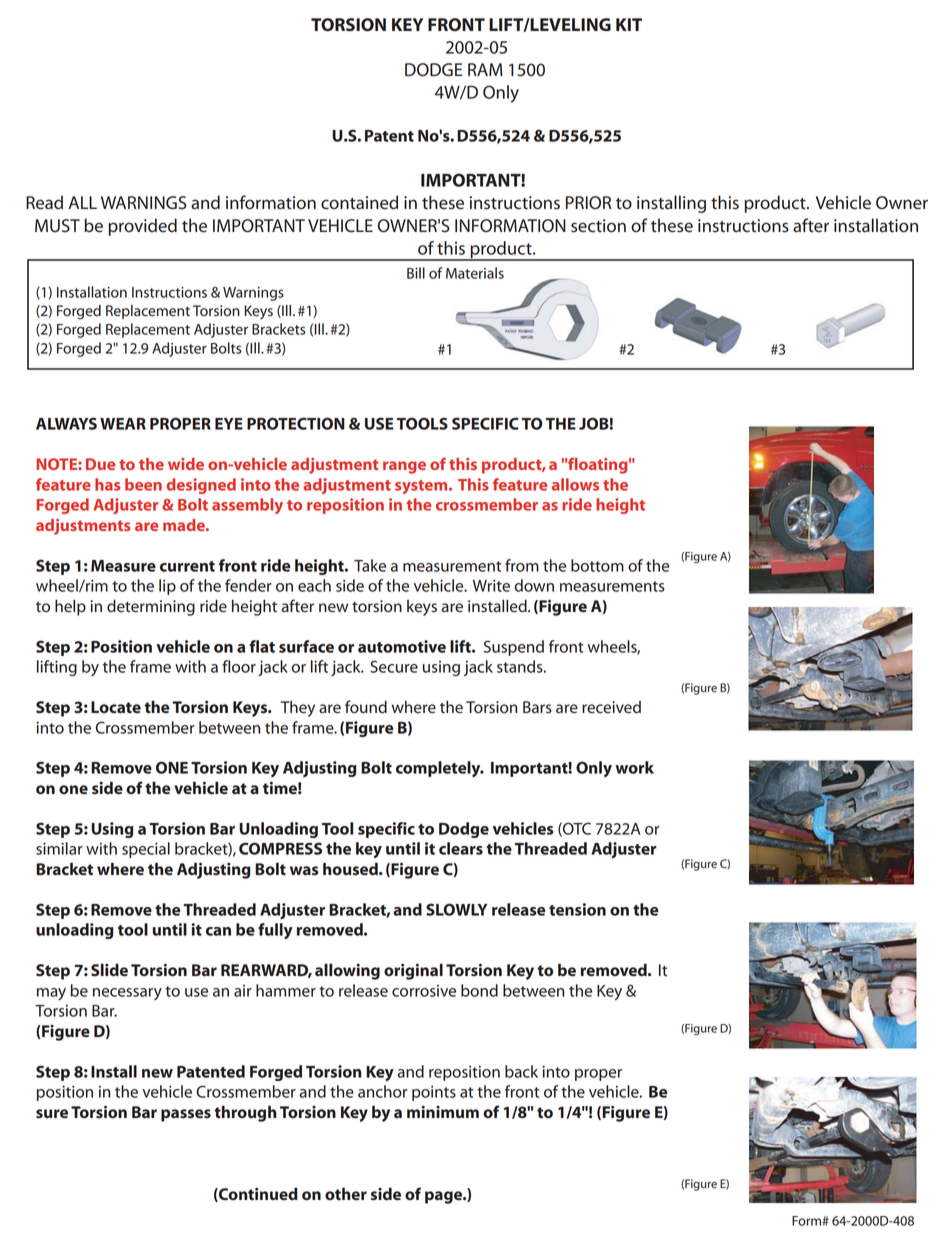  Describe the element at coordinates (314, 585) in the screenshot. I see `each` at that location.
